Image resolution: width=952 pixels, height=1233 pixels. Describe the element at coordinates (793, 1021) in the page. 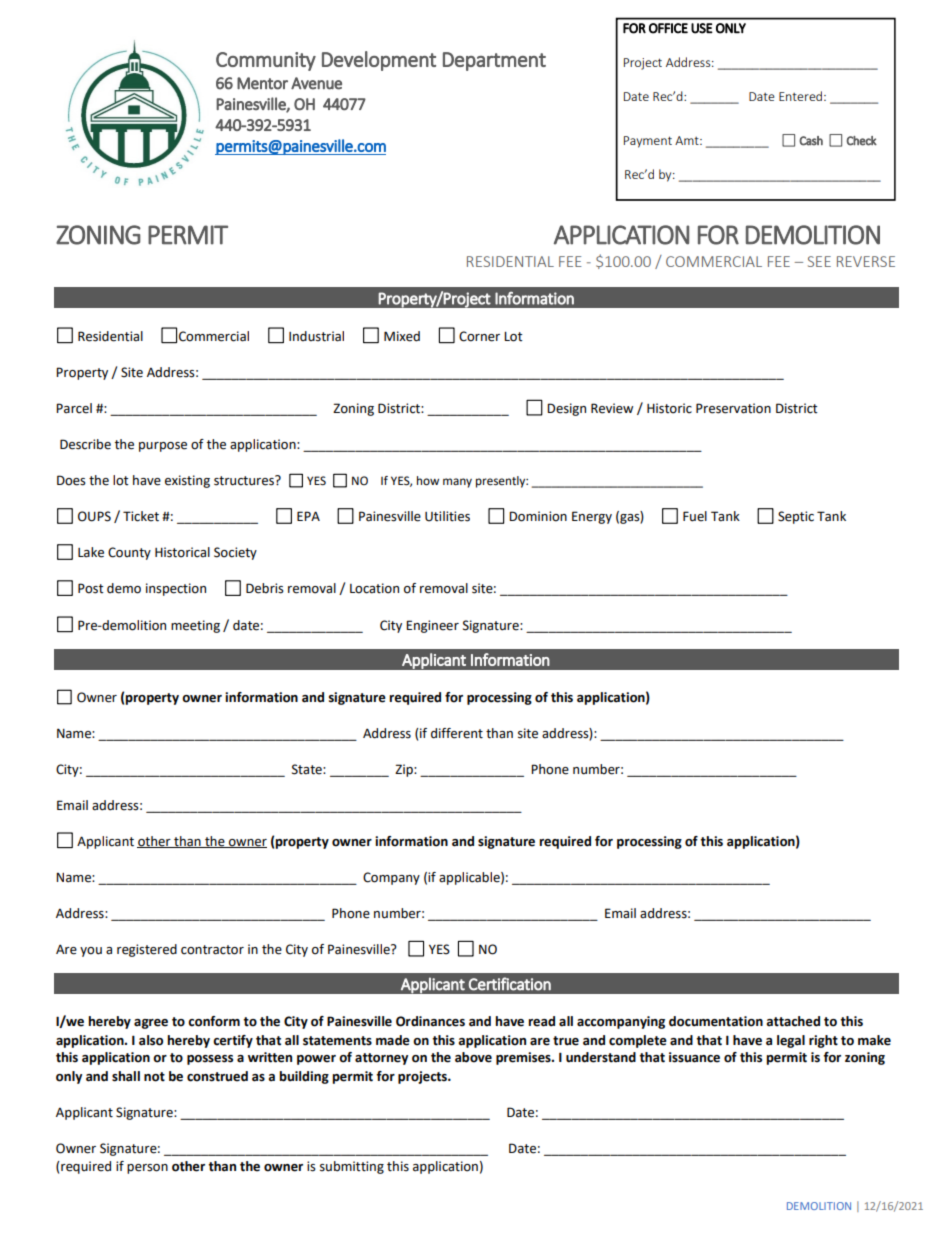

I see `attached` at that location.
